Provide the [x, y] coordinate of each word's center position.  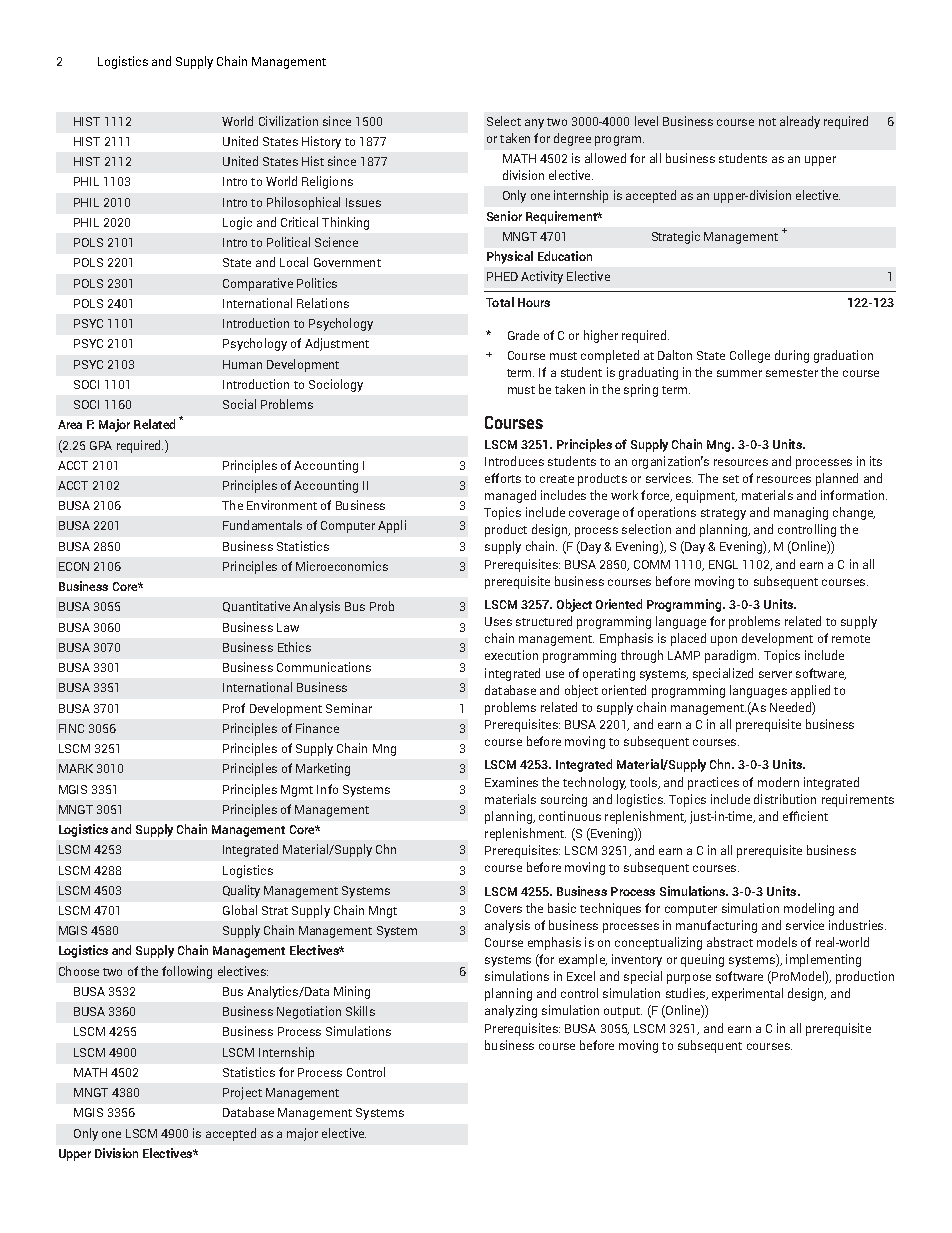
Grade [523, 335]
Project [242, 1093]
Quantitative [256, 606]
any [534, 124]
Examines [511, 782]
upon [724, 641]
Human [242, 364]
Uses [498, 621]
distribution [785, 799]
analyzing [511, 1011]
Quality [241, 891]
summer [739, 373]
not [767, 122]
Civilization [288, 121]
